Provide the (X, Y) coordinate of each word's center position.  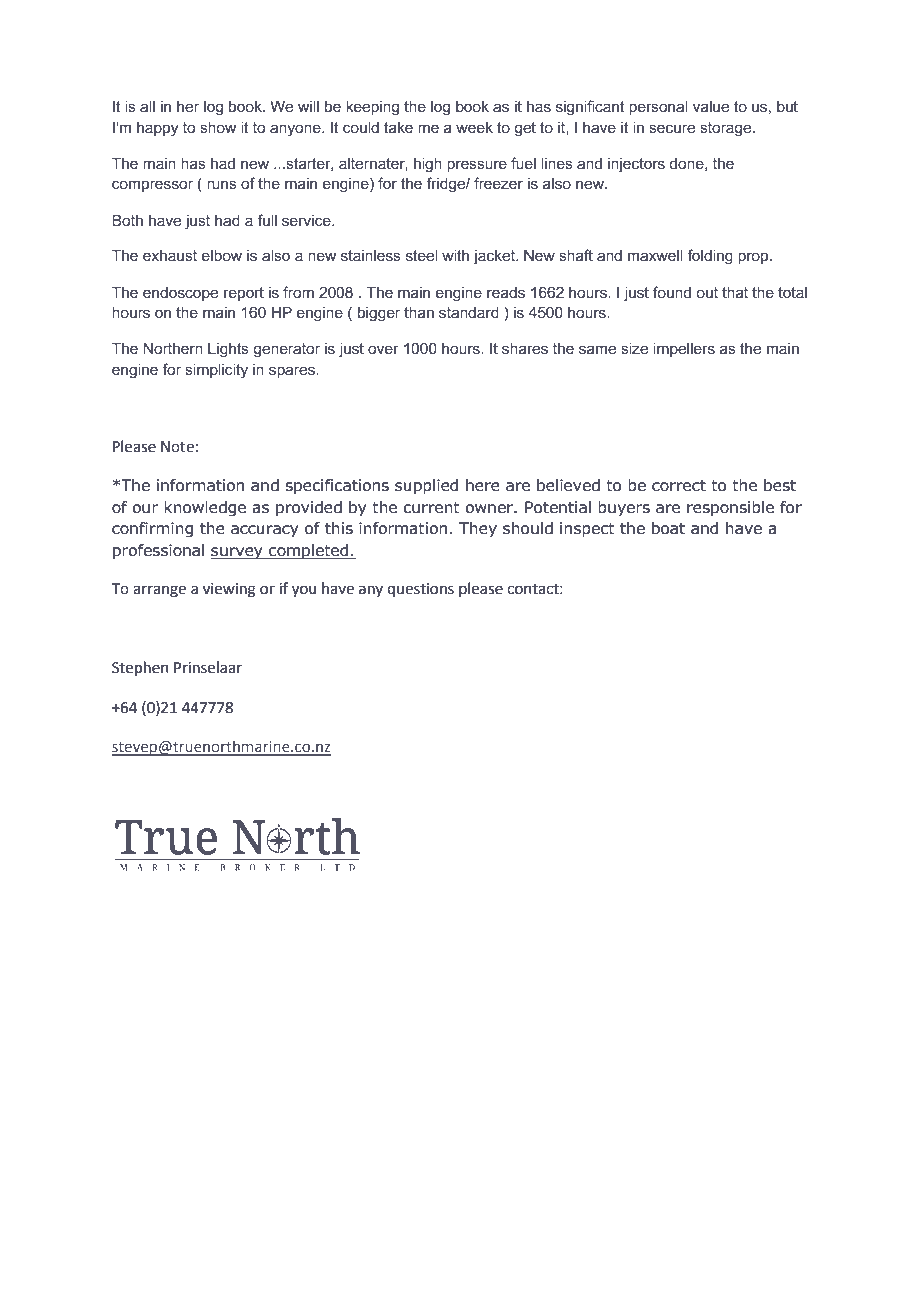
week (474, 127)
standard (469, 312)
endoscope (180, 294)
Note (177, 447)
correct (679, 486)
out (707, 292)
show (218, 127)
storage (727, 129)
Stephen (140, 668)
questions (420, 590)
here (483, 485)
